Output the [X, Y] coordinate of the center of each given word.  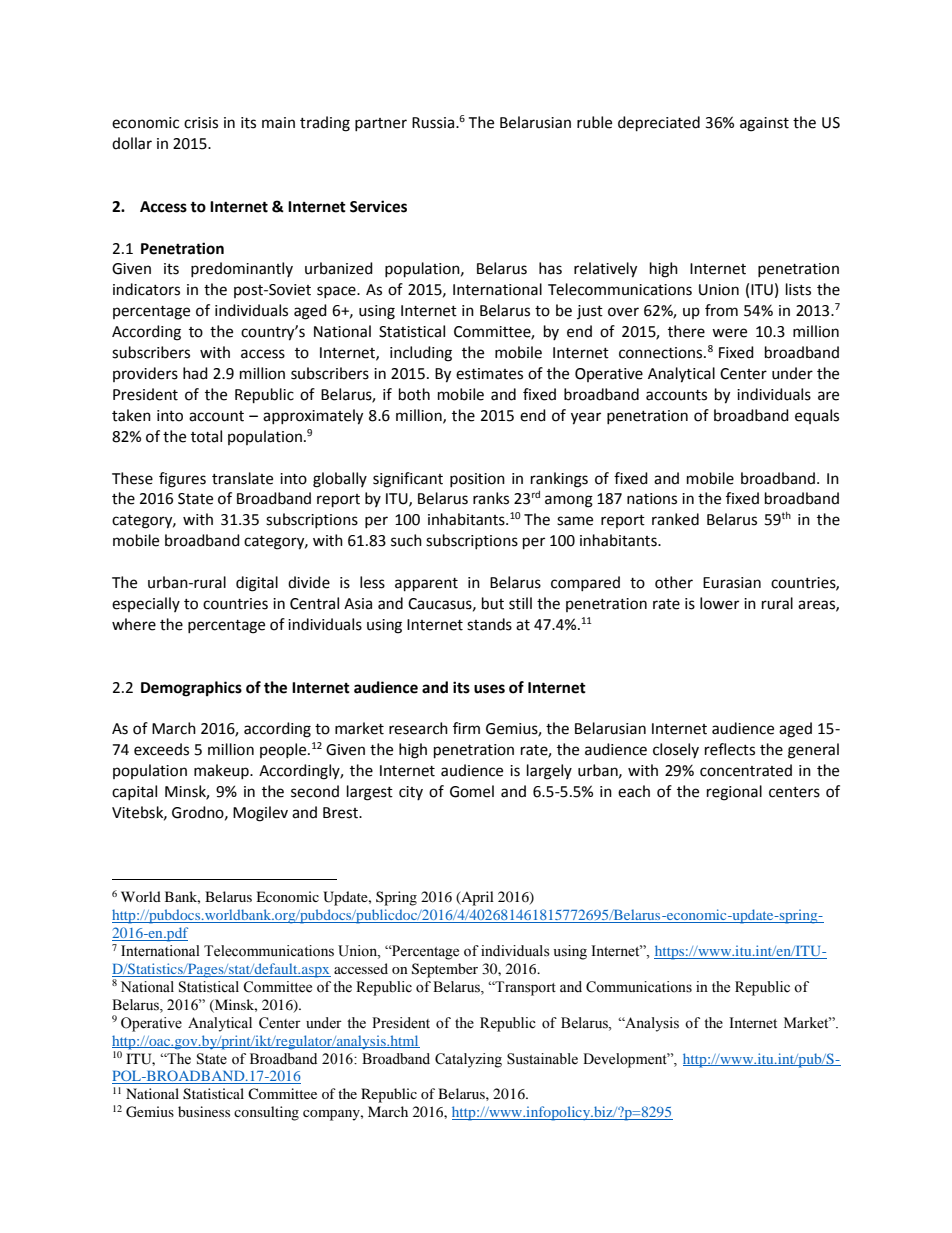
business [204, 1111]
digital [257, 584]
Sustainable [542, 1059]
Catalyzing [468, 1060]
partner [381, 124]
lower [719, 603]
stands [489, 624]
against [764, 124]
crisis [201, 123]
